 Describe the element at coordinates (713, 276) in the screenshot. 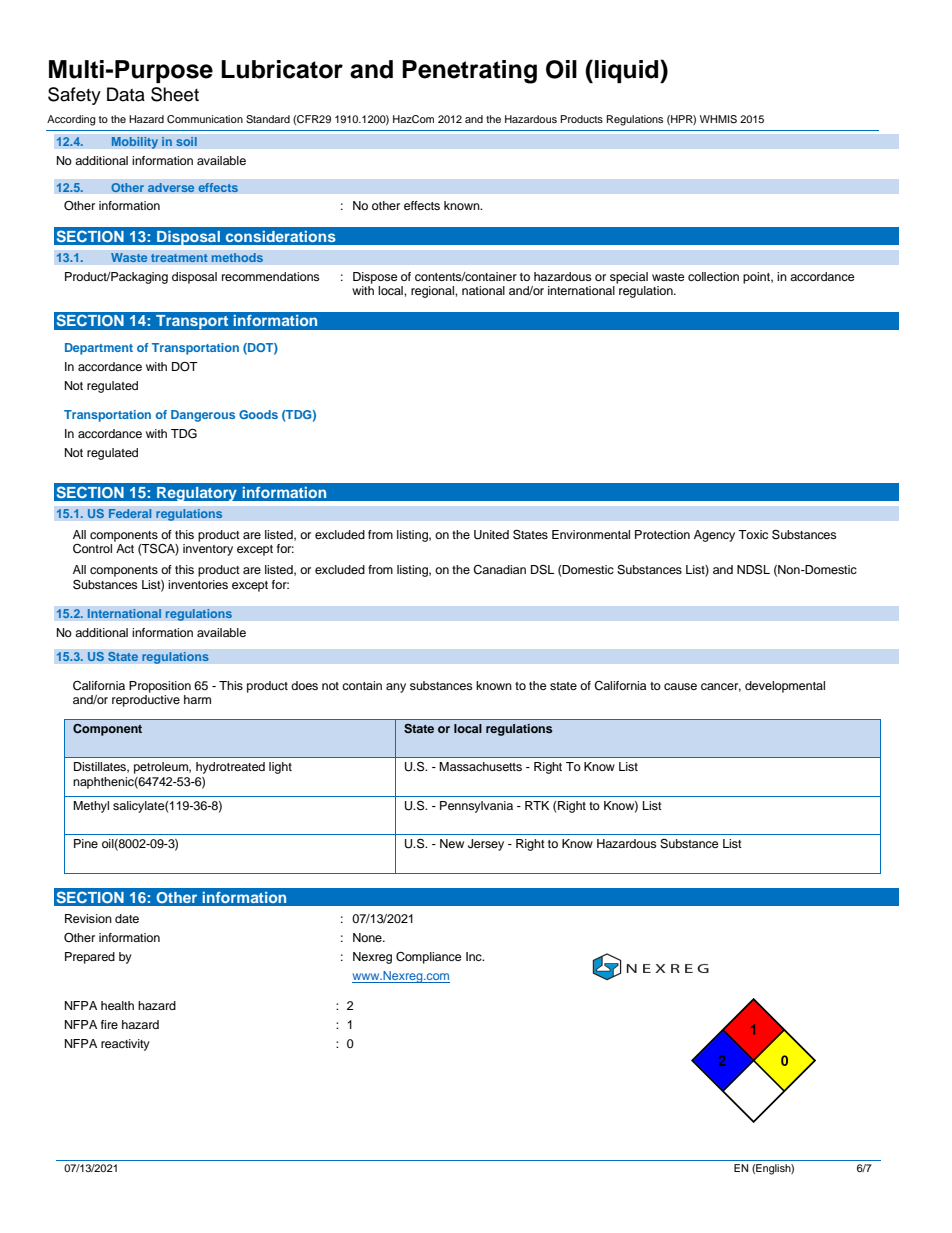

I see `collection` at that location.
